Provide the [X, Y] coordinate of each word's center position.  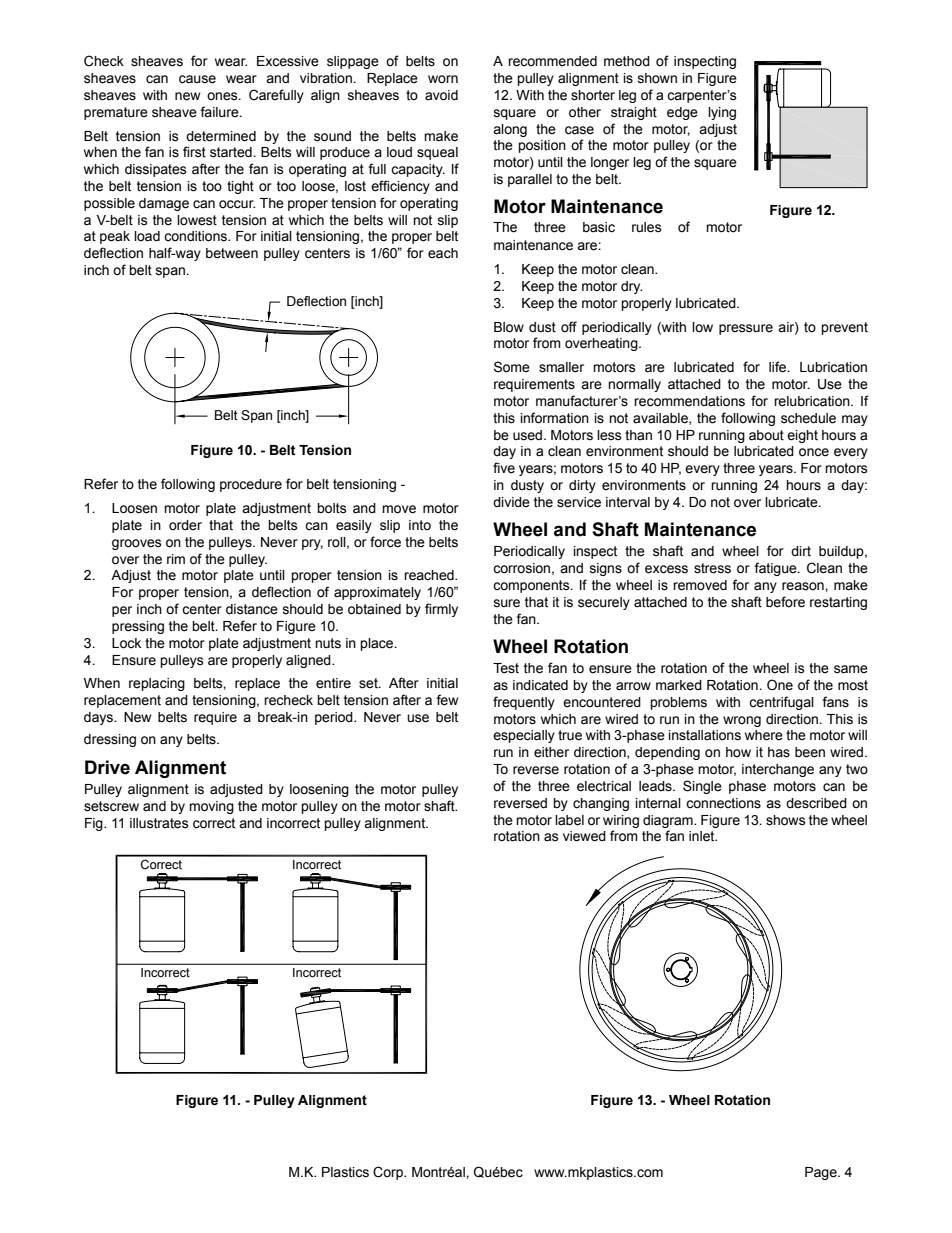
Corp [389, 1173]
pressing [138, 627]
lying [722, 113]
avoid [441, 95]
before [785, 602]
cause [197, 79]
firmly [441, 610]
